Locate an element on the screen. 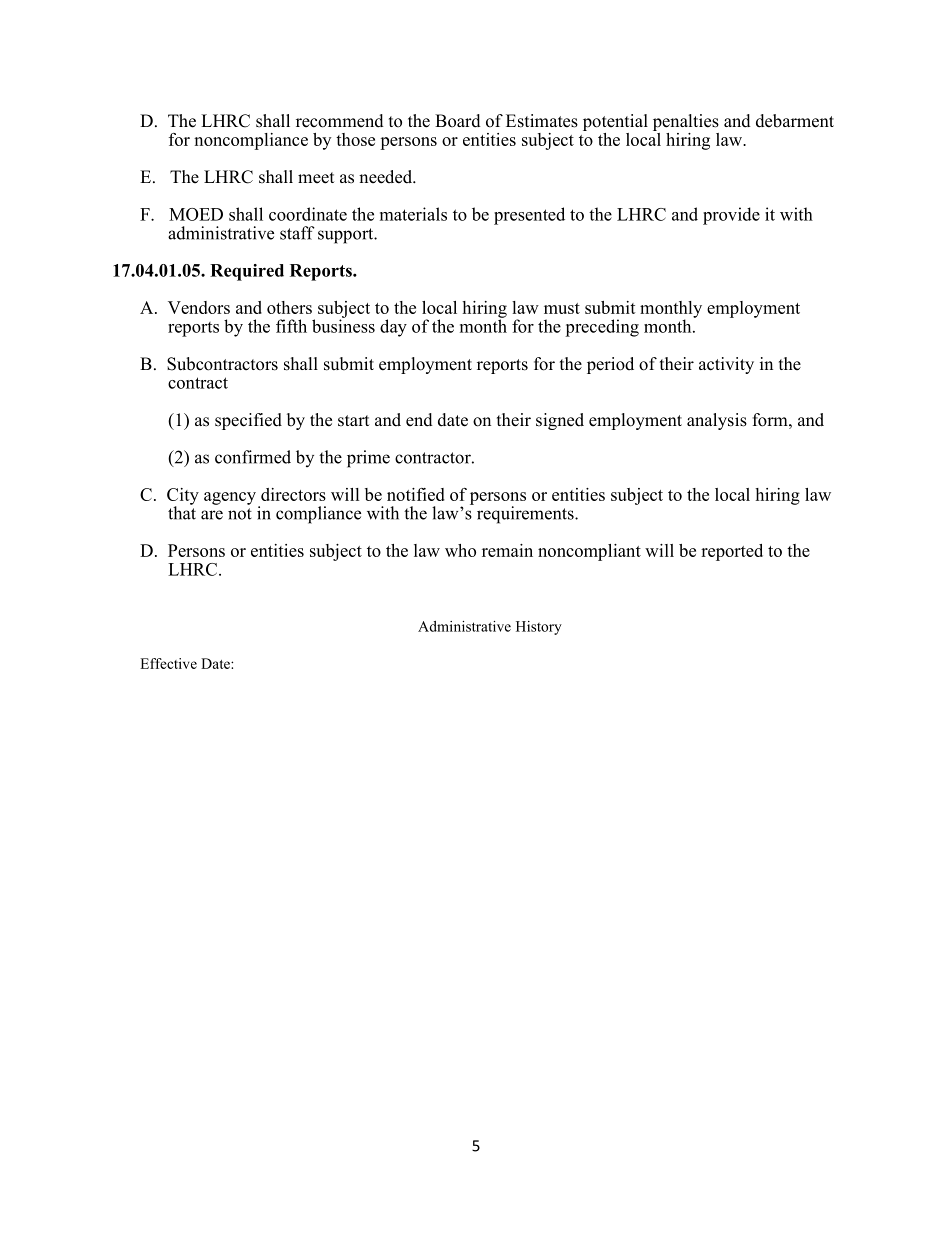 Image resolution: width=952 pixels, height=1233 pixels. preceding is located at coordinates (602, 328).
